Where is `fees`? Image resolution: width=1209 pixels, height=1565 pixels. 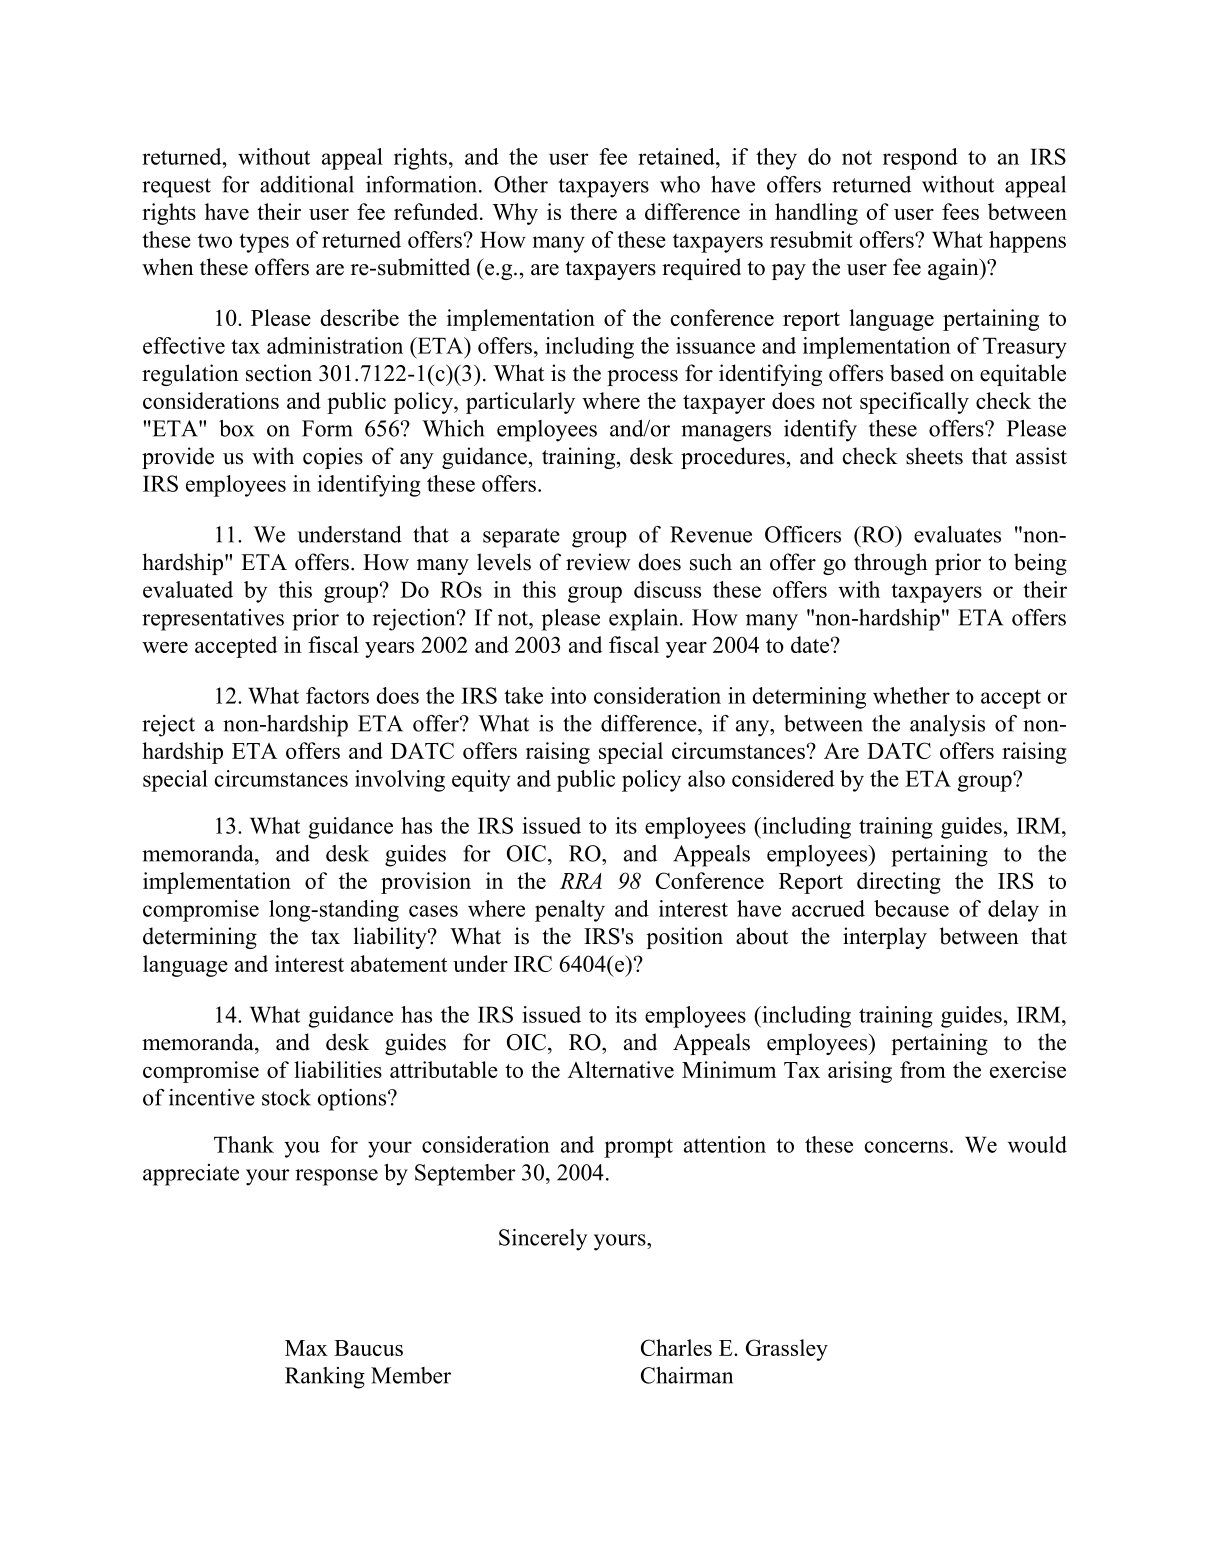
fees is located at coordinates (960, 211).
